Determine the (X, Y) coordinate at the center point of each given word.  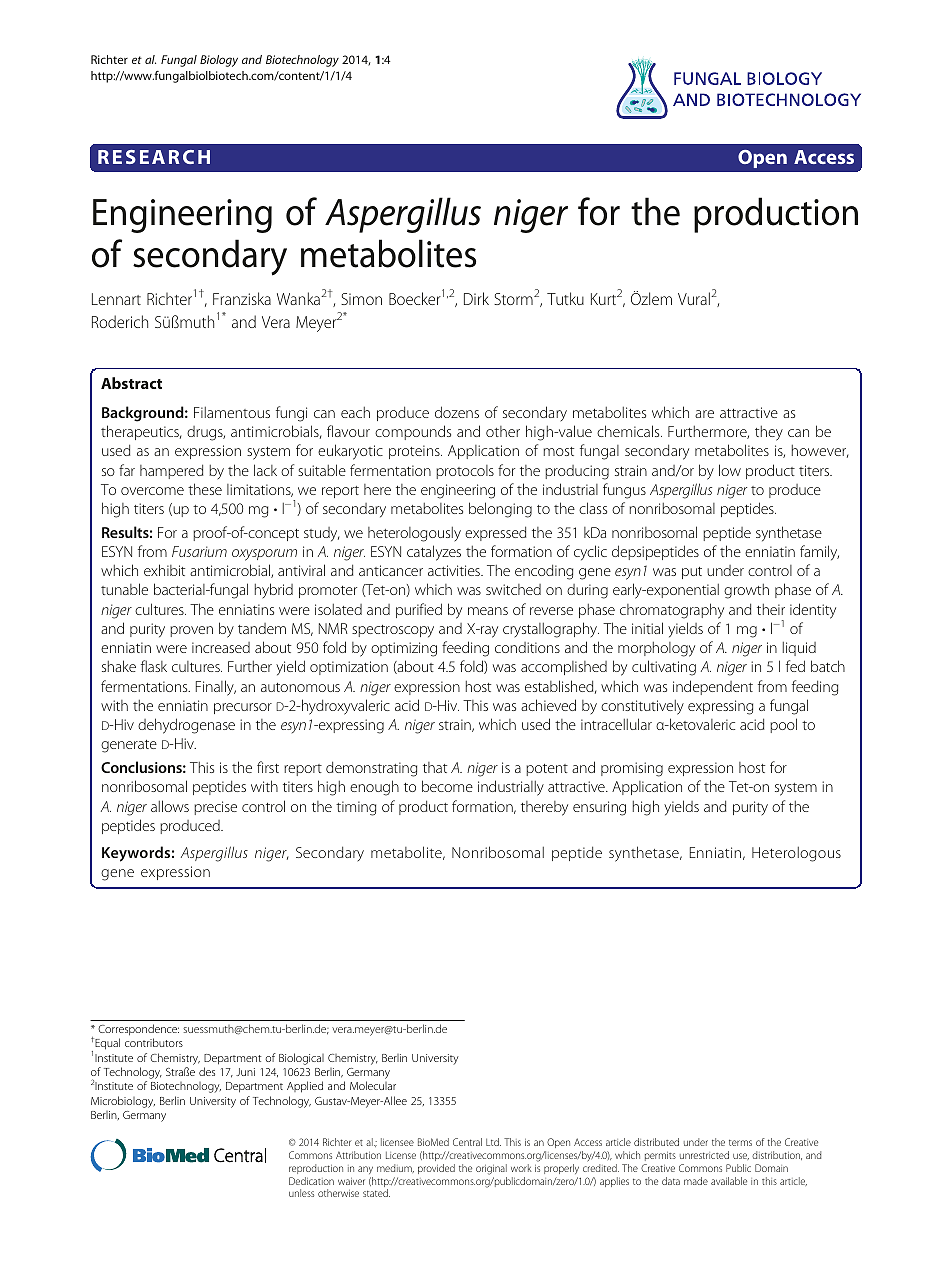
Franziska (242, 298)
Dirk (476, 298)
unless (301, 1193)
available (729, 1181)
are (704, 414)
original (491, 1169)
